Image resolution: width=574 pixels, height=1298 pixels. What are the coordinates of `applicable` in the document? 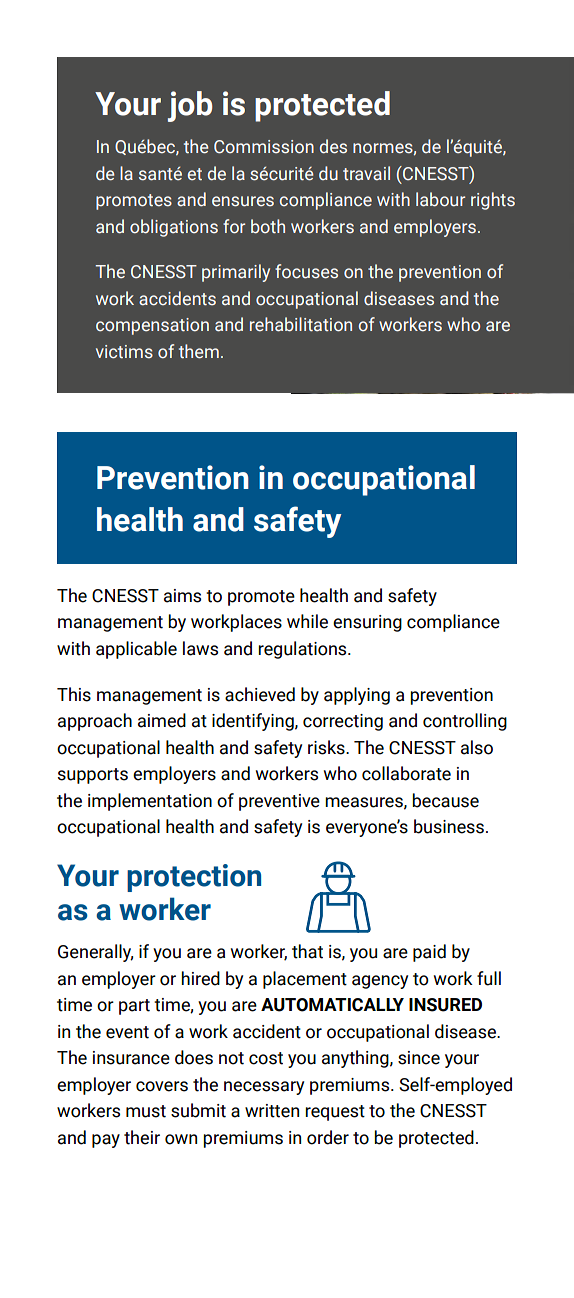 It's located at (136, 650).
